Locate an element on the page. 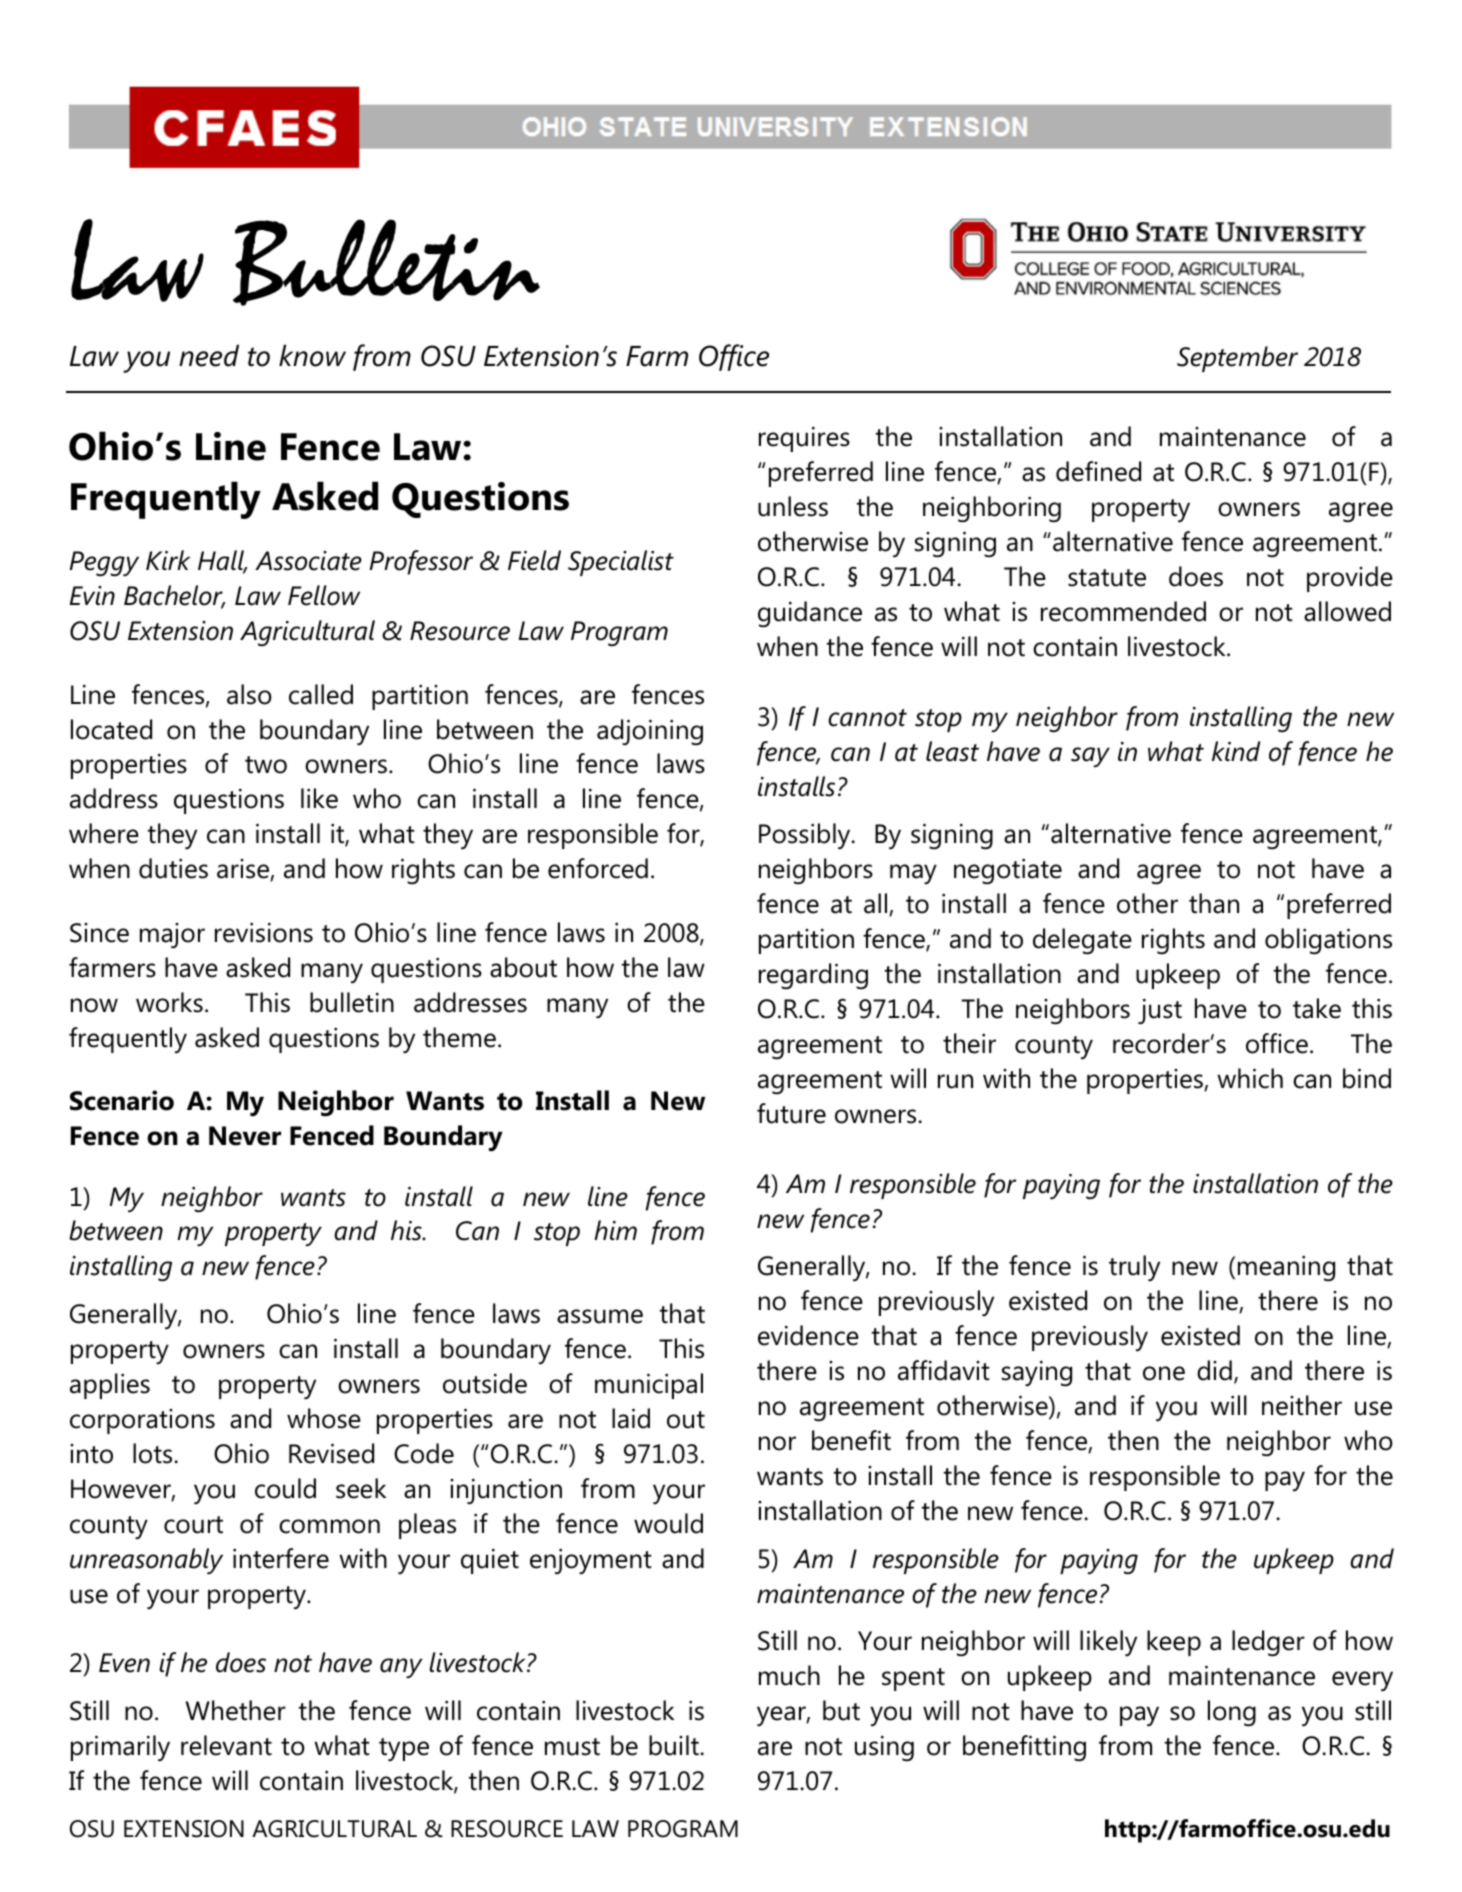 This document has width=1462, height=1892. future is located at coordinates (791, 1113).
